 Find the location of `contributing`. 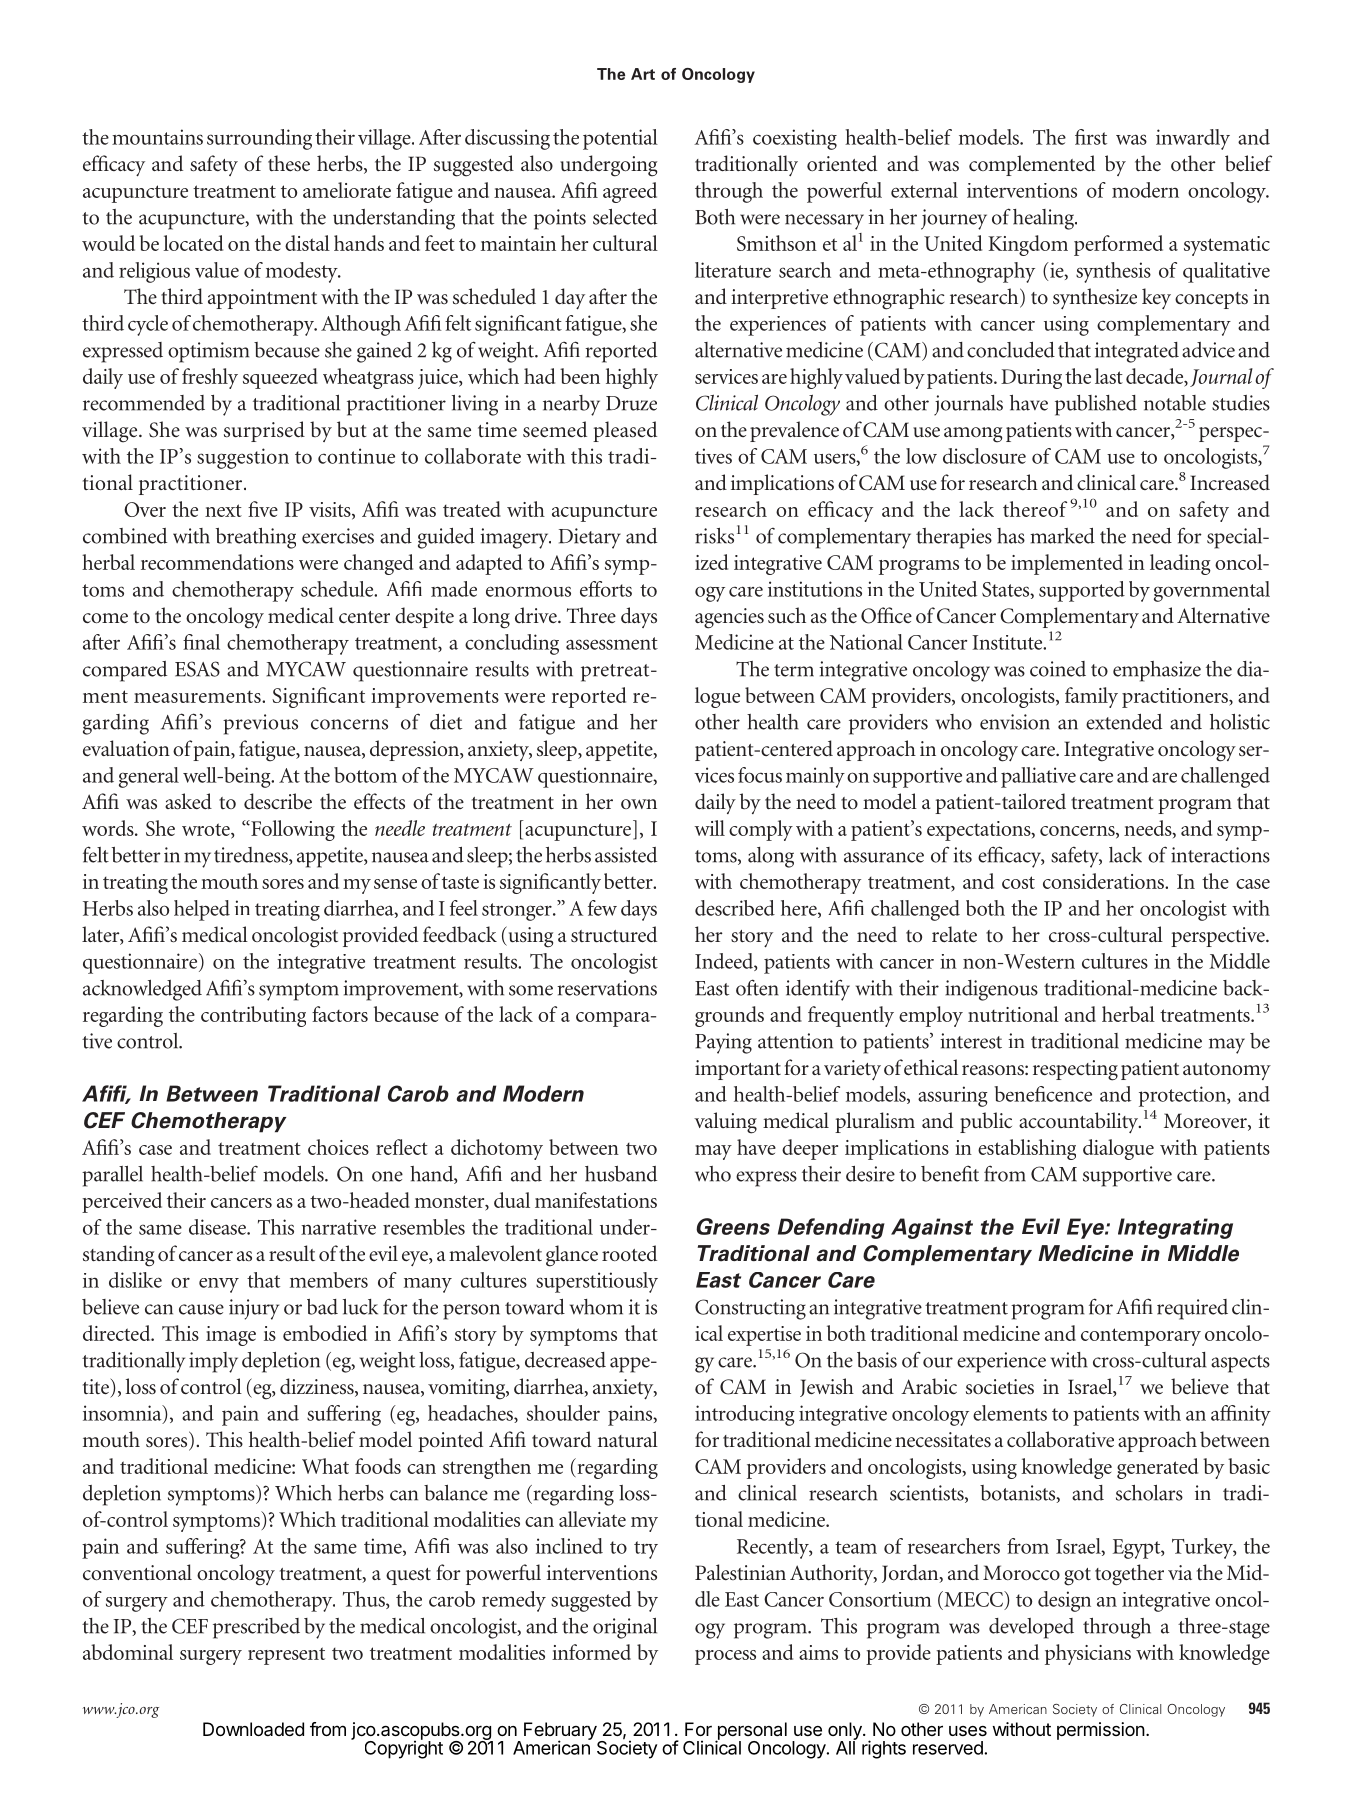

contributing is located at coordinates (253, 1016).
